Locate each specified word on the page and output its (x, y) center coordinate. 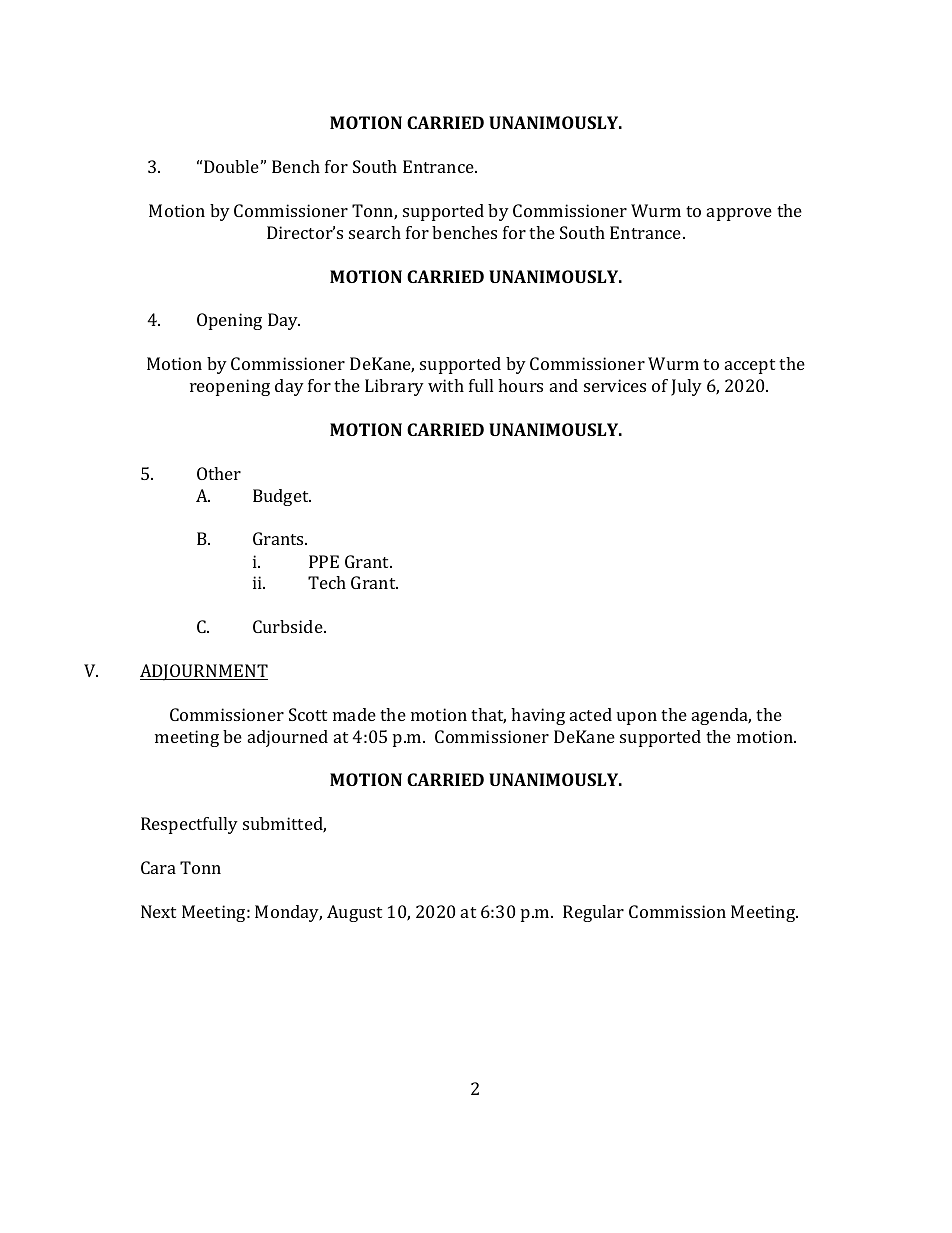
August (354, 913)
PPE (324, 561)
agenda (721, 716)
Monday (288, 913)
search (375, 232)
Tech (327, 582)
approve (739, 214)
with (446, 385)
